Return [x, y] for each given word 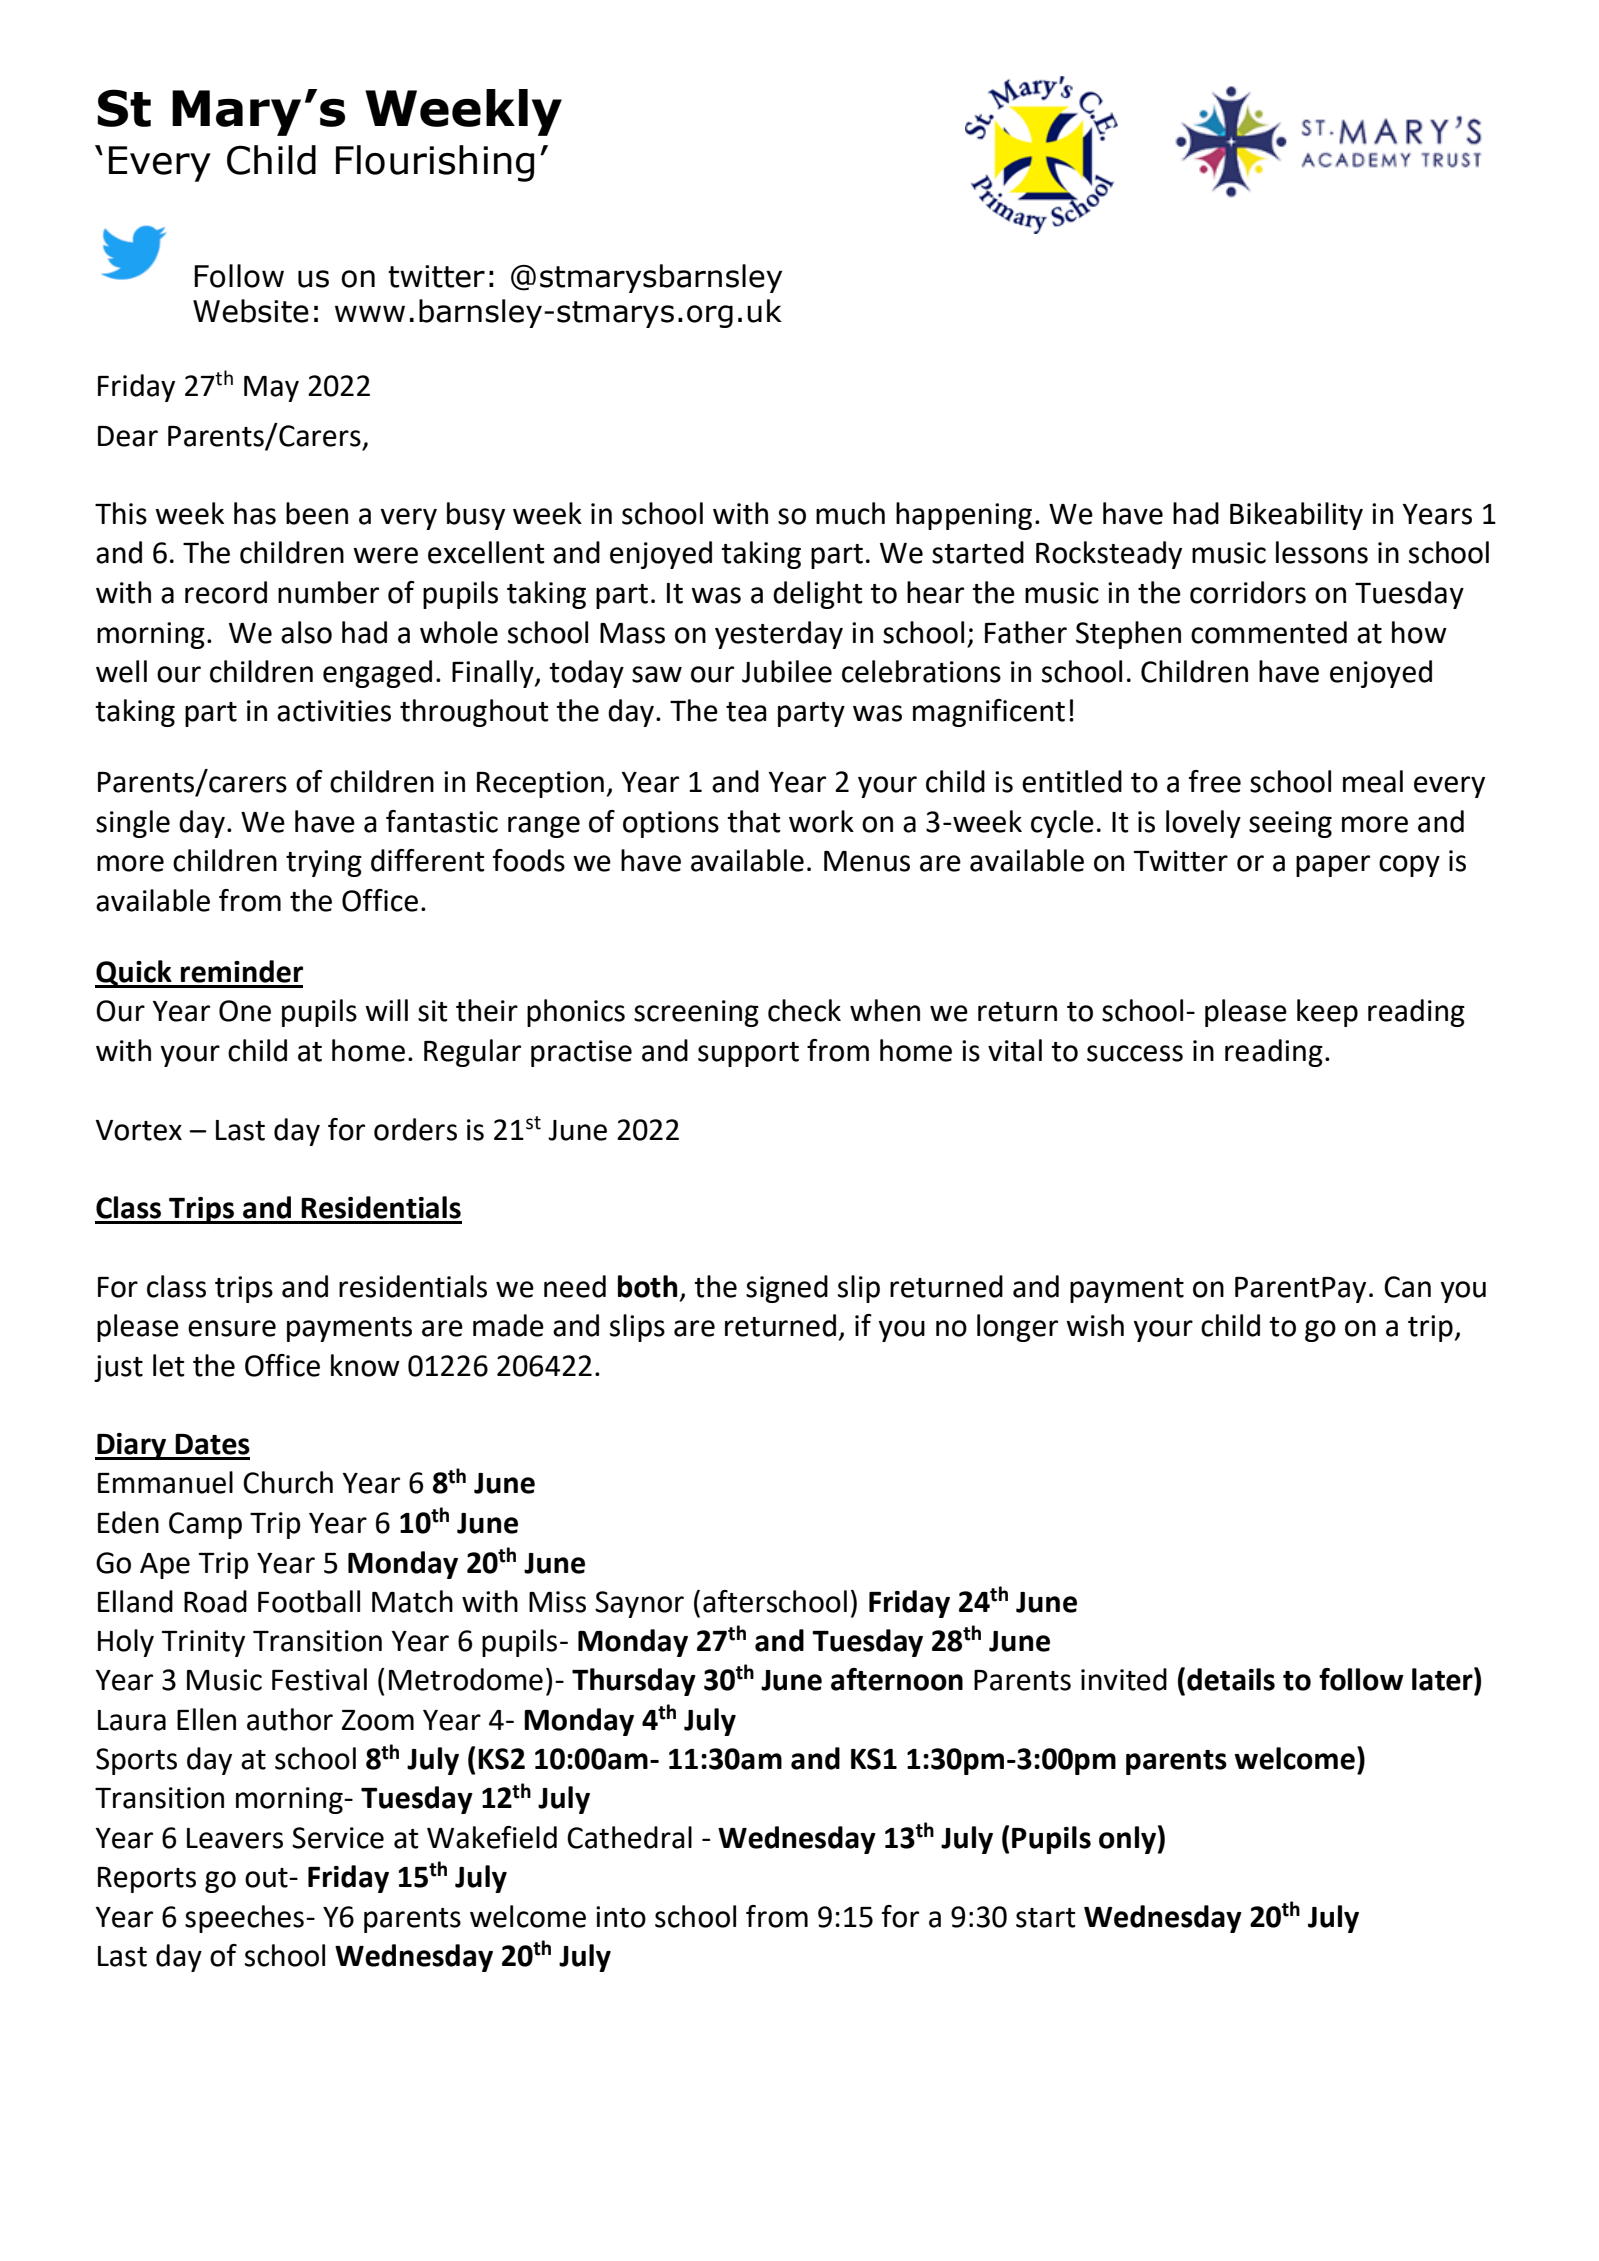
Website [251, 311]
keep [1327, 1013]
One [245, 1011]
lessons [1322, 552]
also [306, 632]
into [621, 1917]
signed [787, 1289]
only [1127, 1840]
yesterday [779, 635]
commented [1269, 632]
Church [288, 1482]
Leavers [235, 1838]
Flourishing [435, 163]
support [748, 1054]
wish [1095, 1325]
